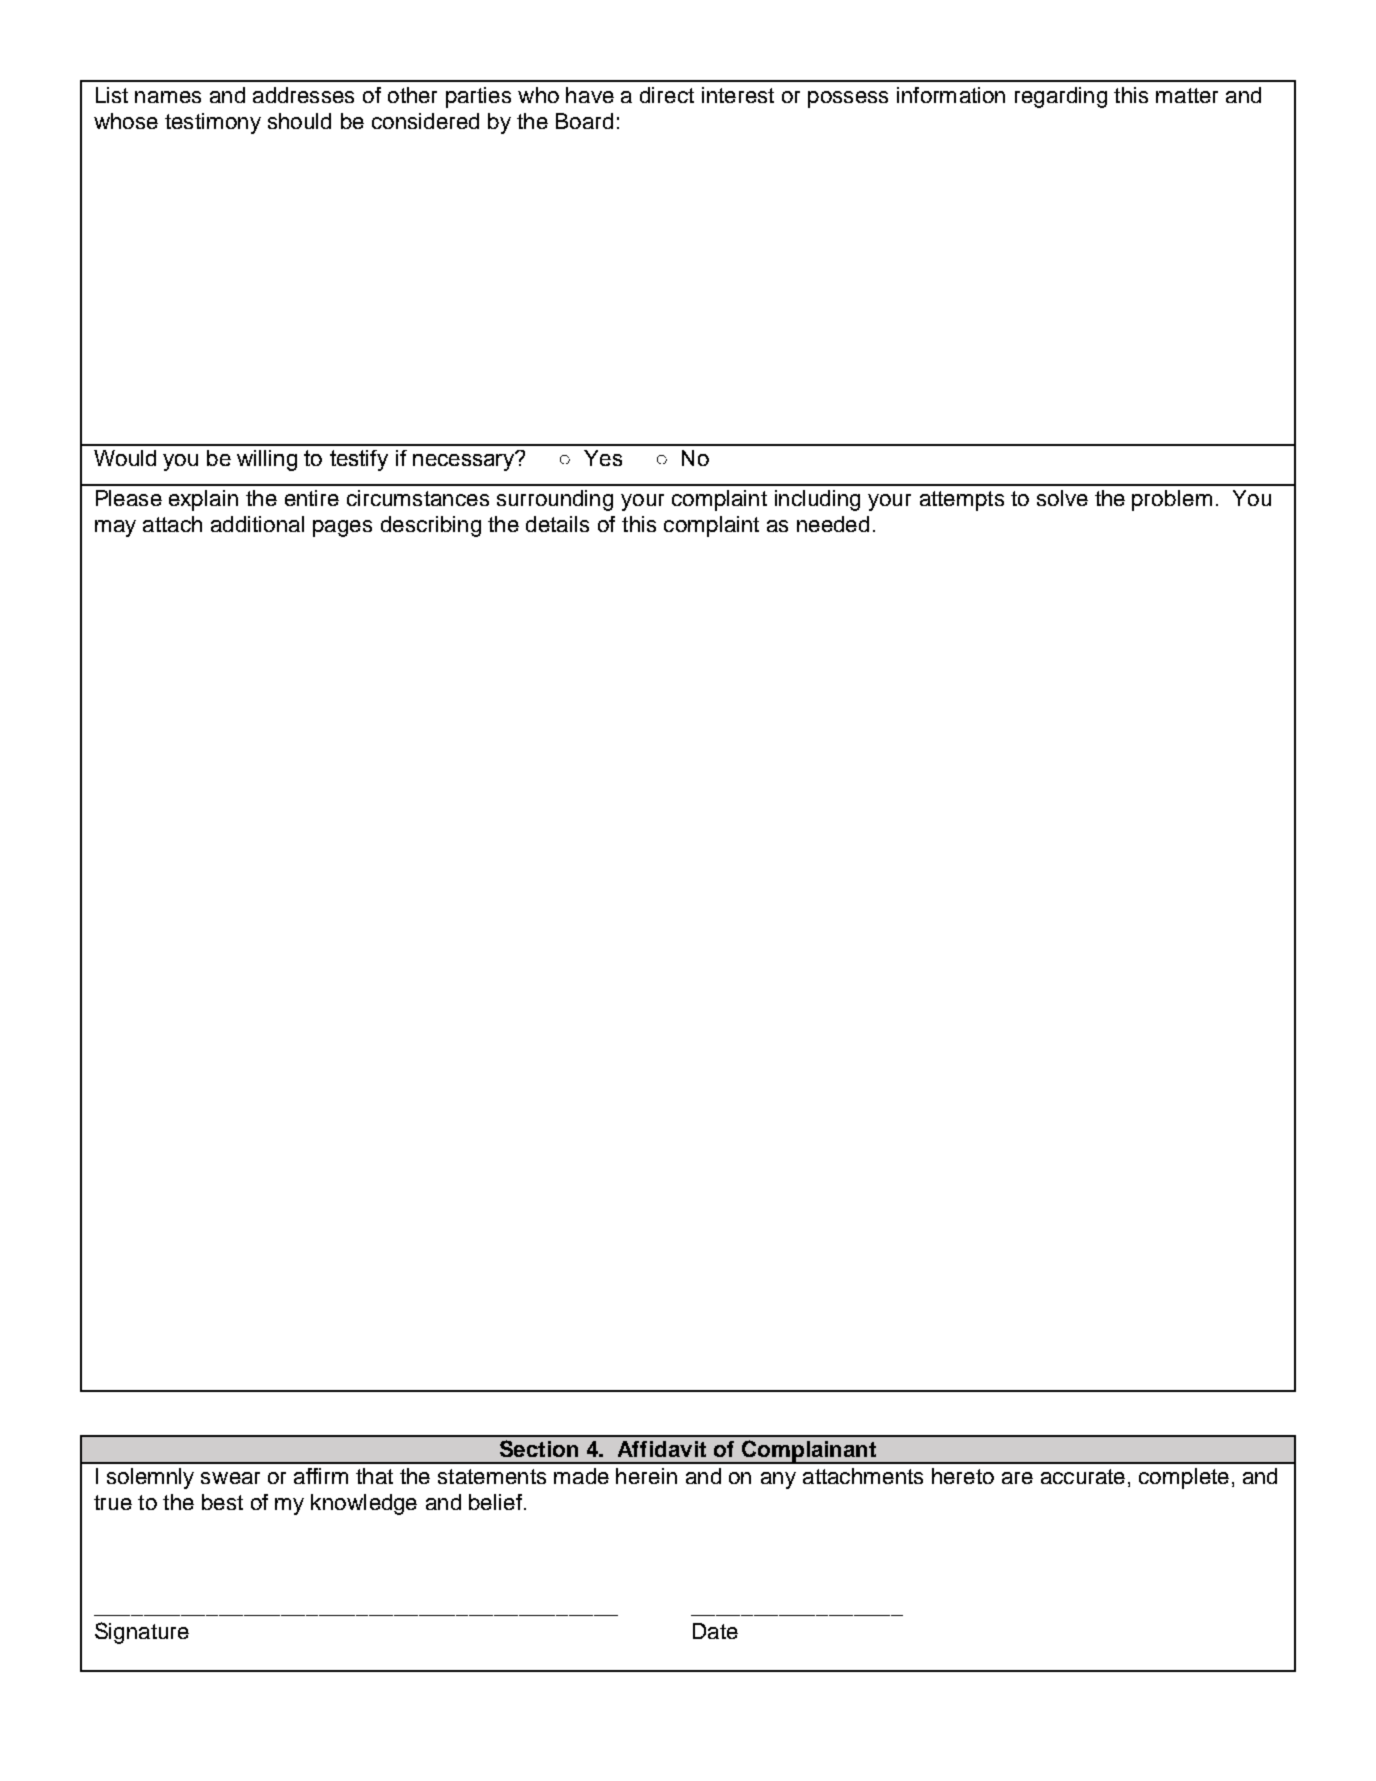 This image has height=1781, width=1376. I want to click on solve, so click(1062, 498).
